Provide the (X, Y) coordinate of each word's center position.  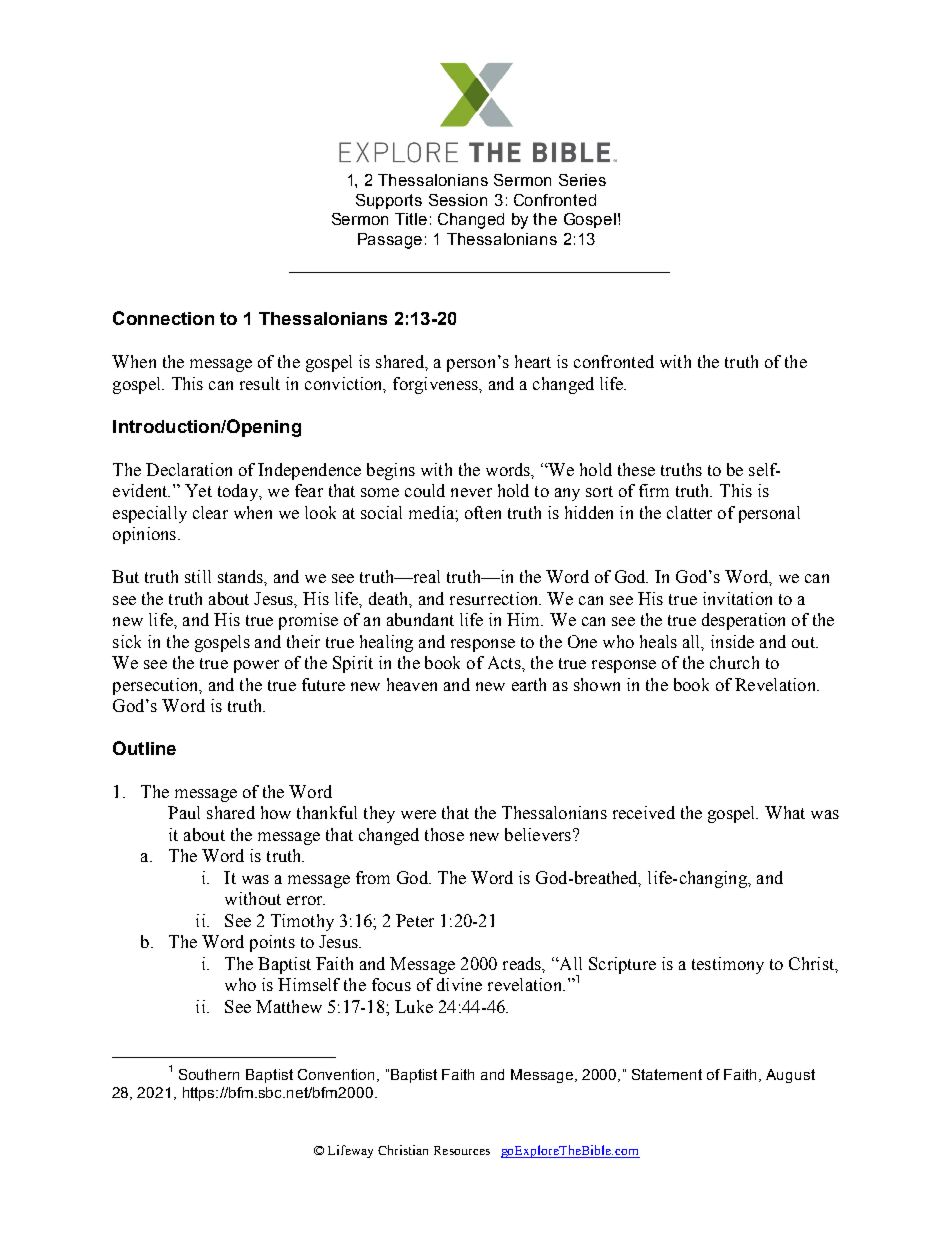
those (444, 834)
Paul (184, 812)
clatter (689, 512)
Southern (209, 1074)
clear (210, 512)
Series (582, 180)
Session (458, 200)
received (644, 812)
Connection (163, 318)
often (483, 512)
